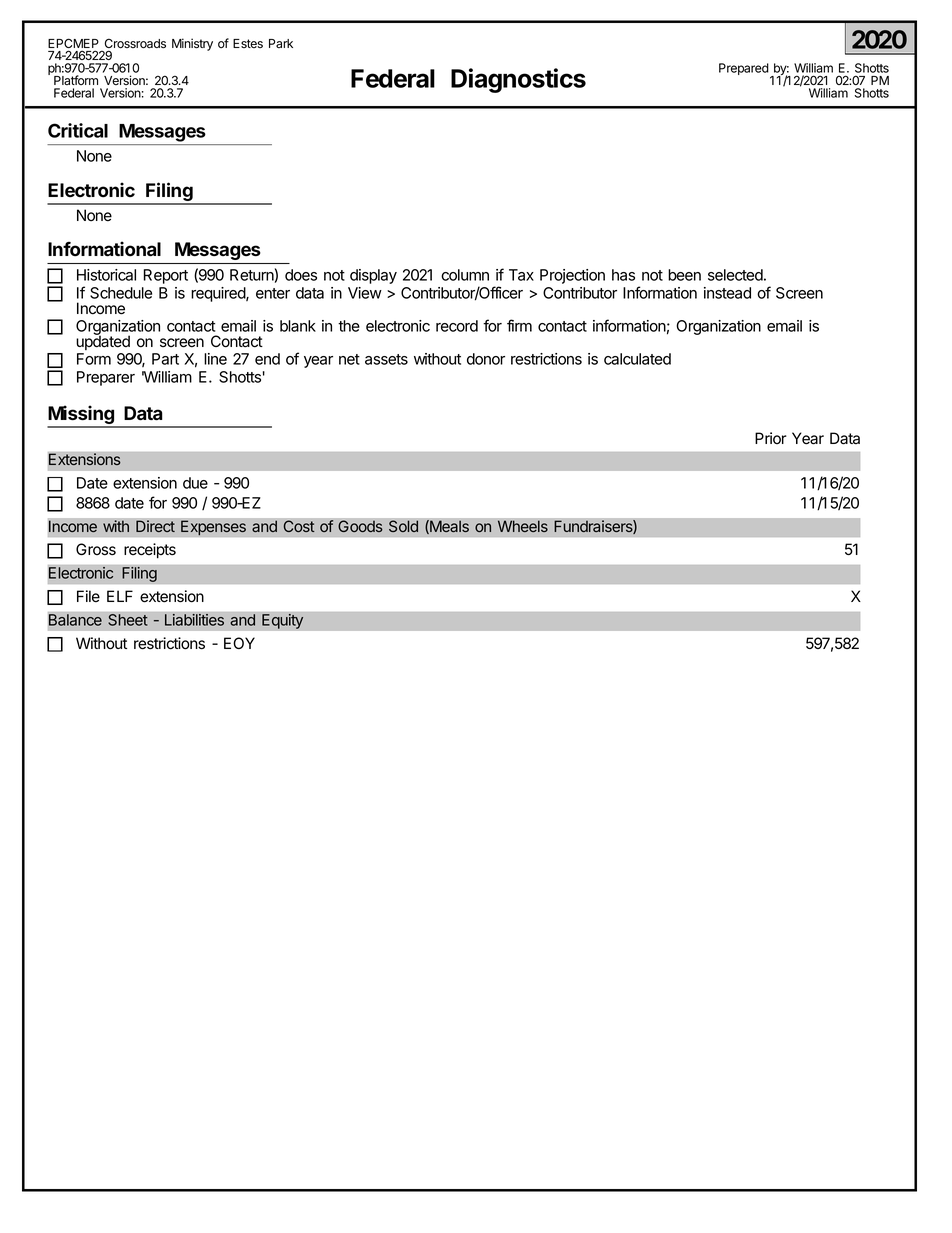  What do you see at coordinates (465, 275) in the screenshot?
I see `column` at bounding box center [465, 275].
